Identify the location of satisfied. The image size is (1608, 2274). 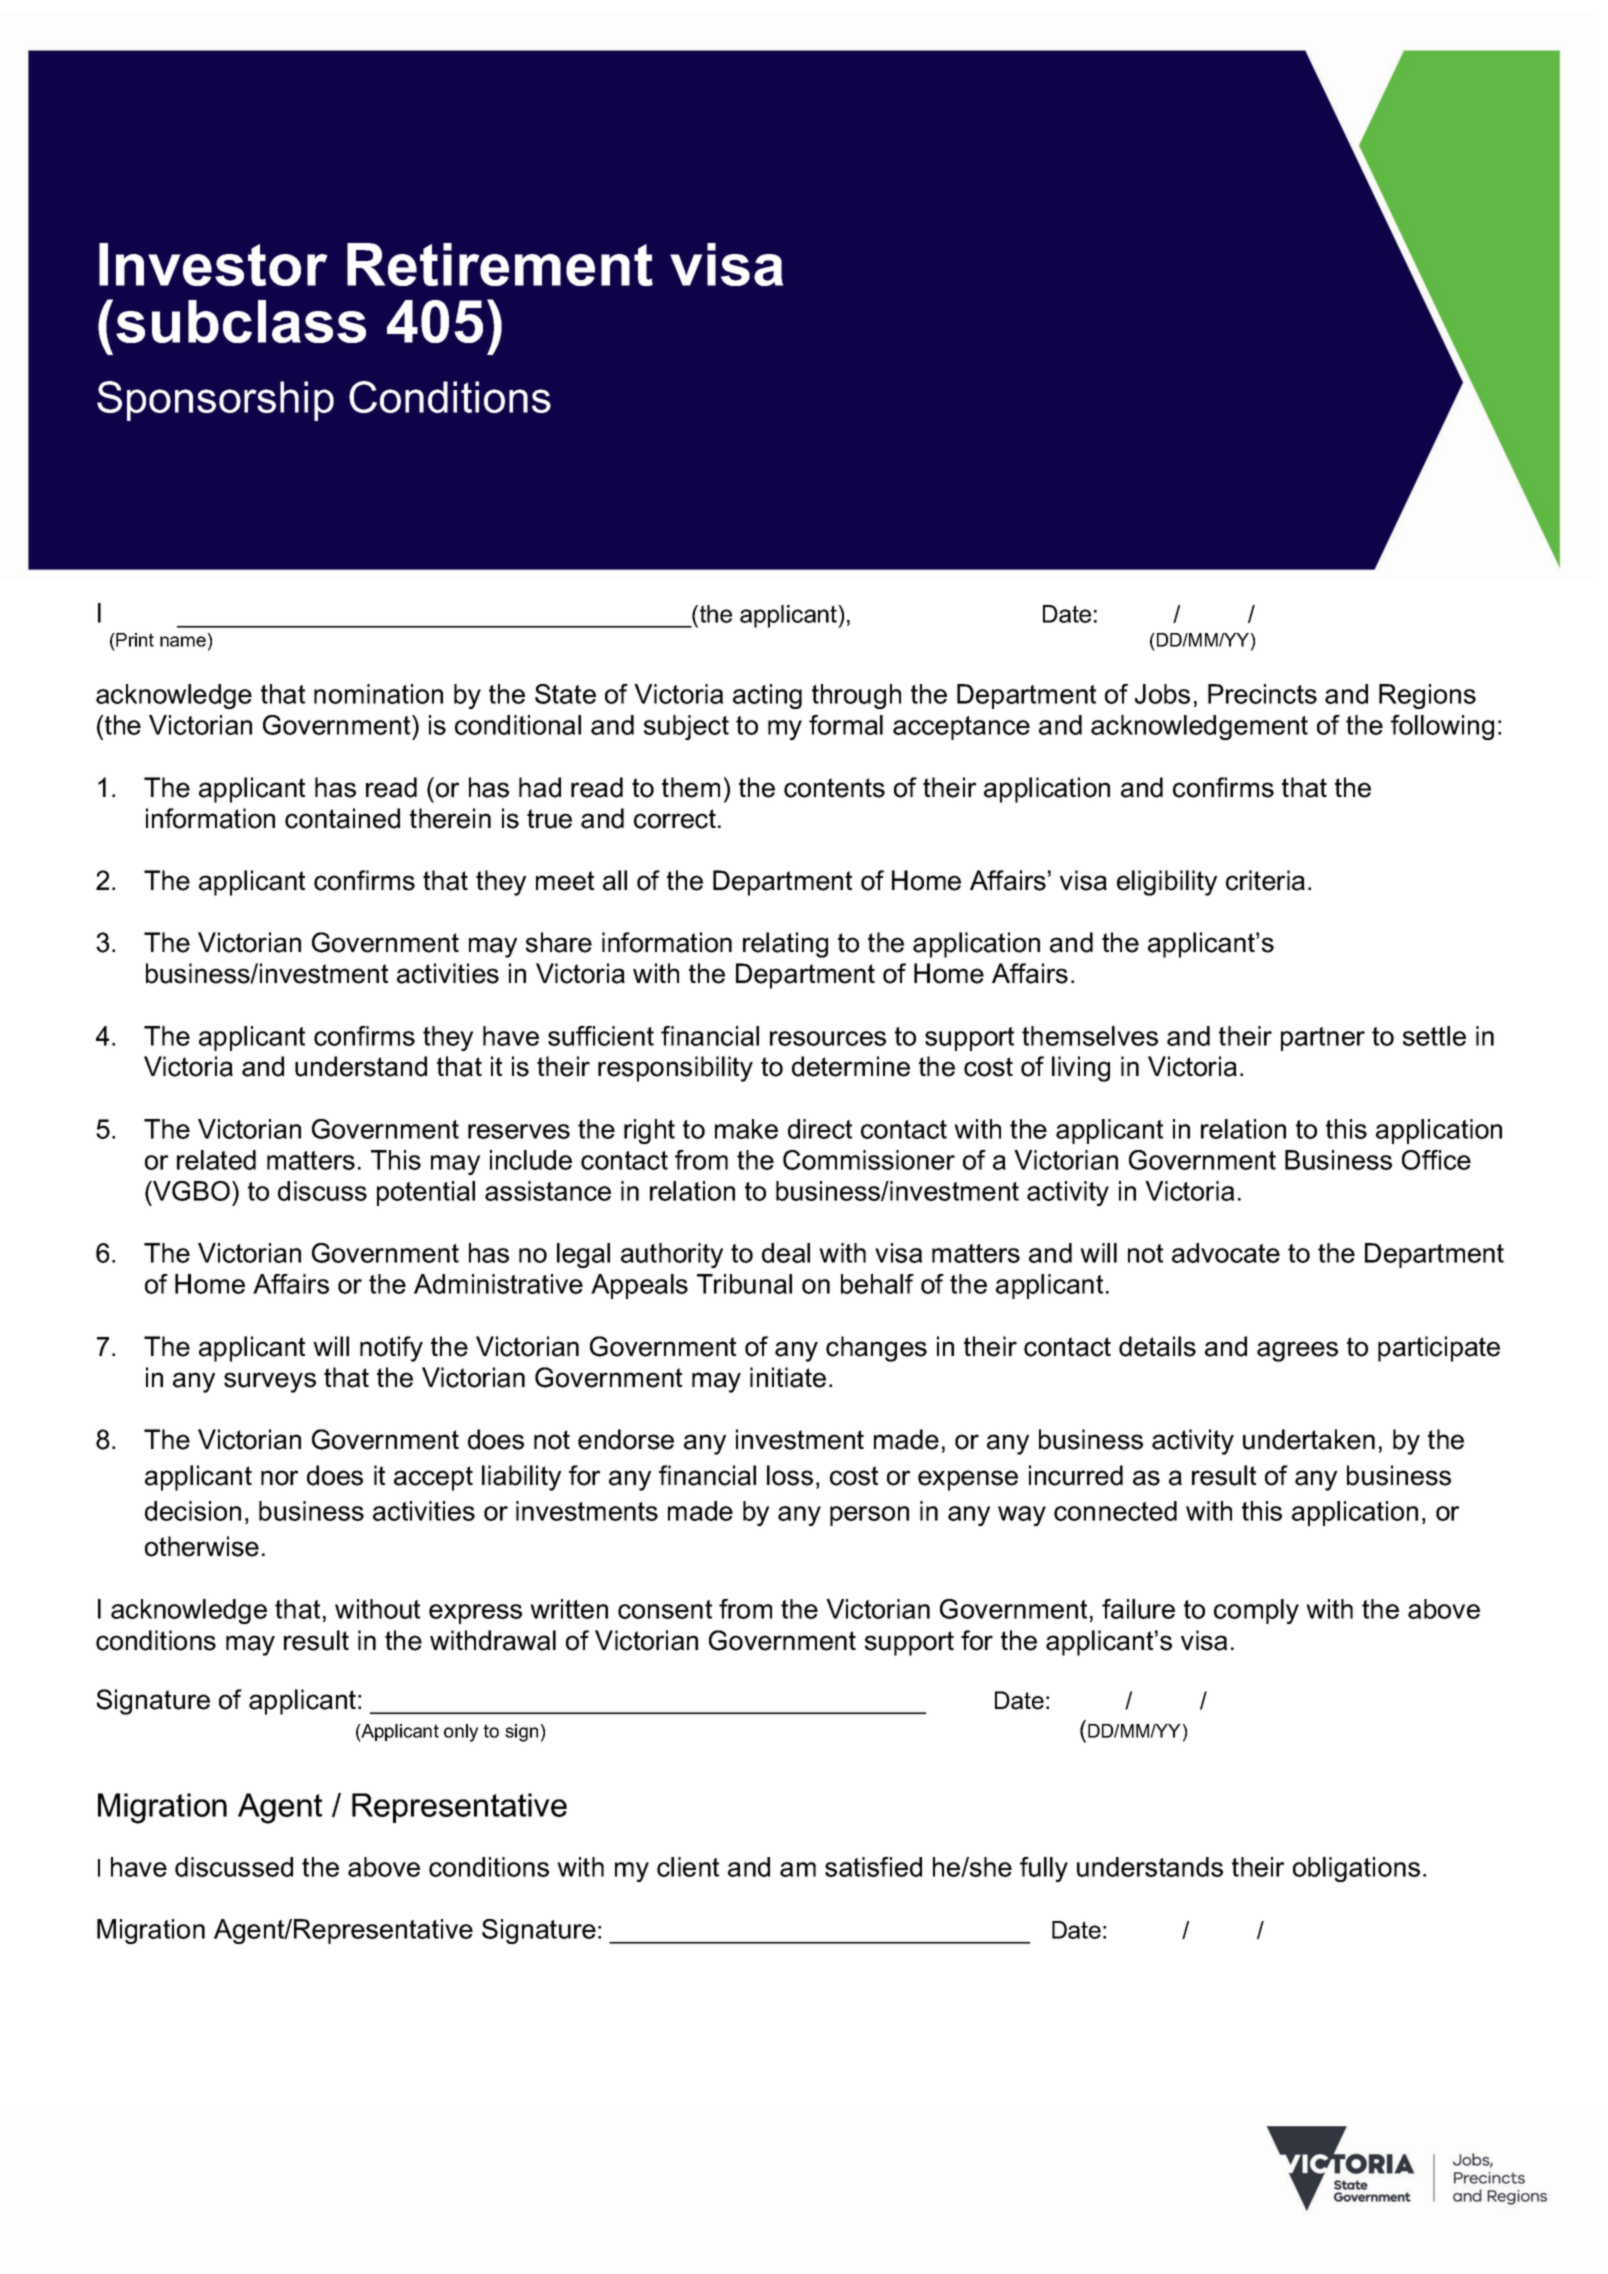
(873, 1867).
